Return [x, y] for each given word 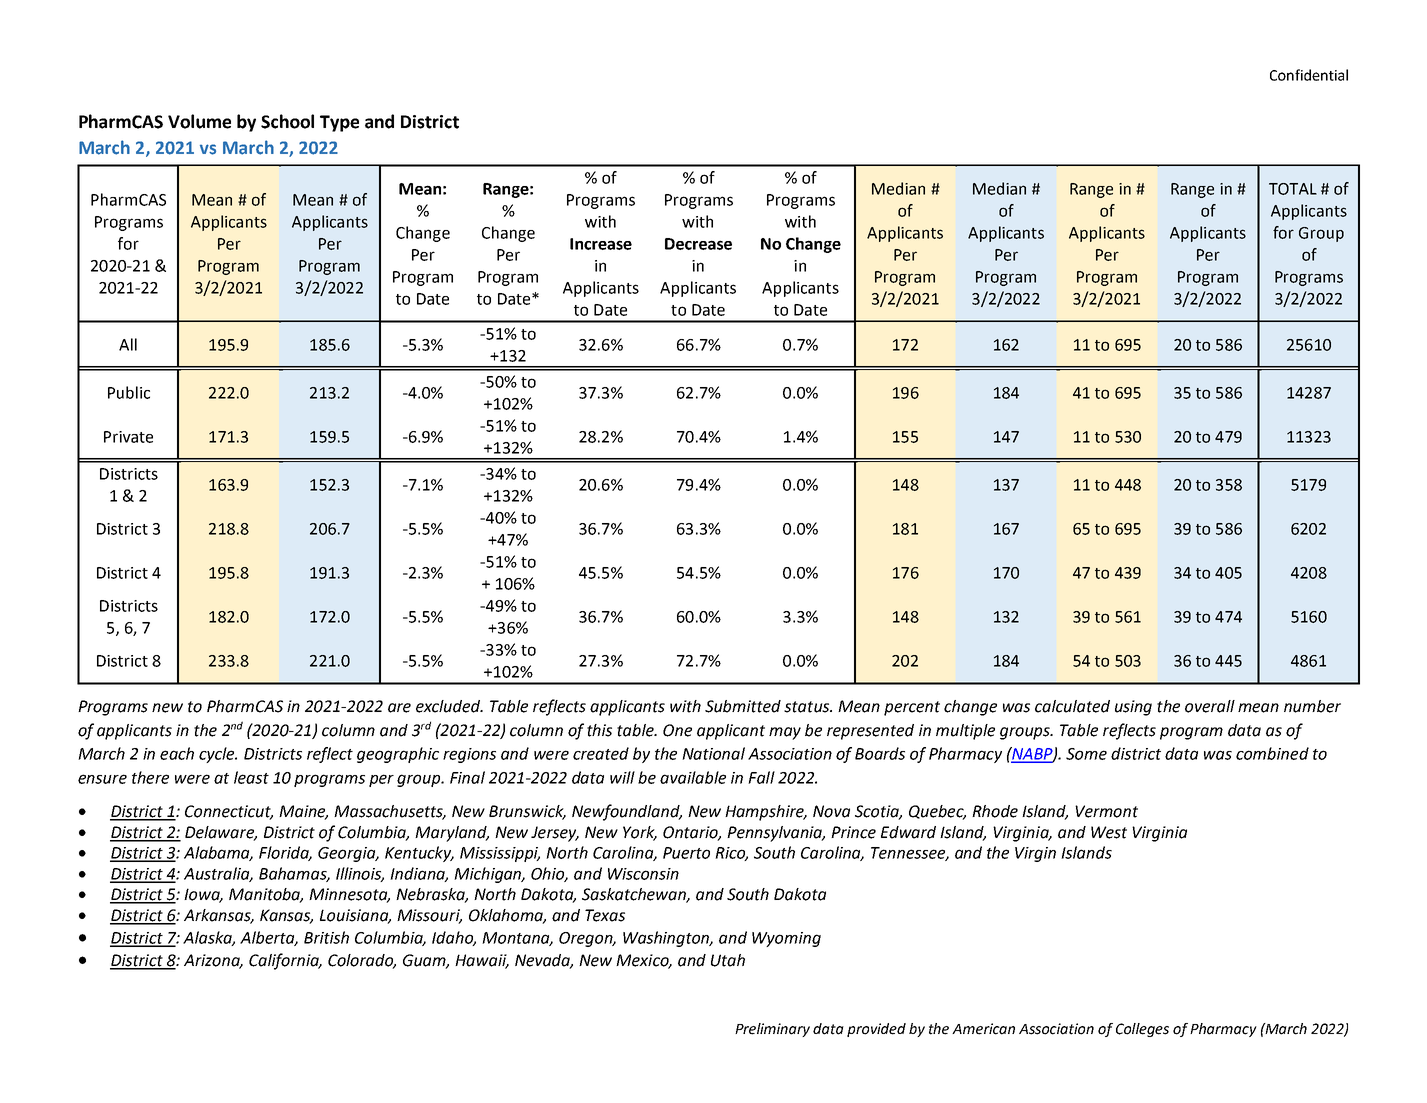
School [287, 121]
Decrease [698, 244]
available [693, 777]
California [285, 961]
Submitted [743, 706]
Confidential [1309, 75]
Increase [601, 244]
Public [129, 392]
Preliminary [772, 1030]
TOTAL [1293, 189]
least [251, 777]
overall [1210, 706]
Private [128, 437]
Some [1086, 754]
